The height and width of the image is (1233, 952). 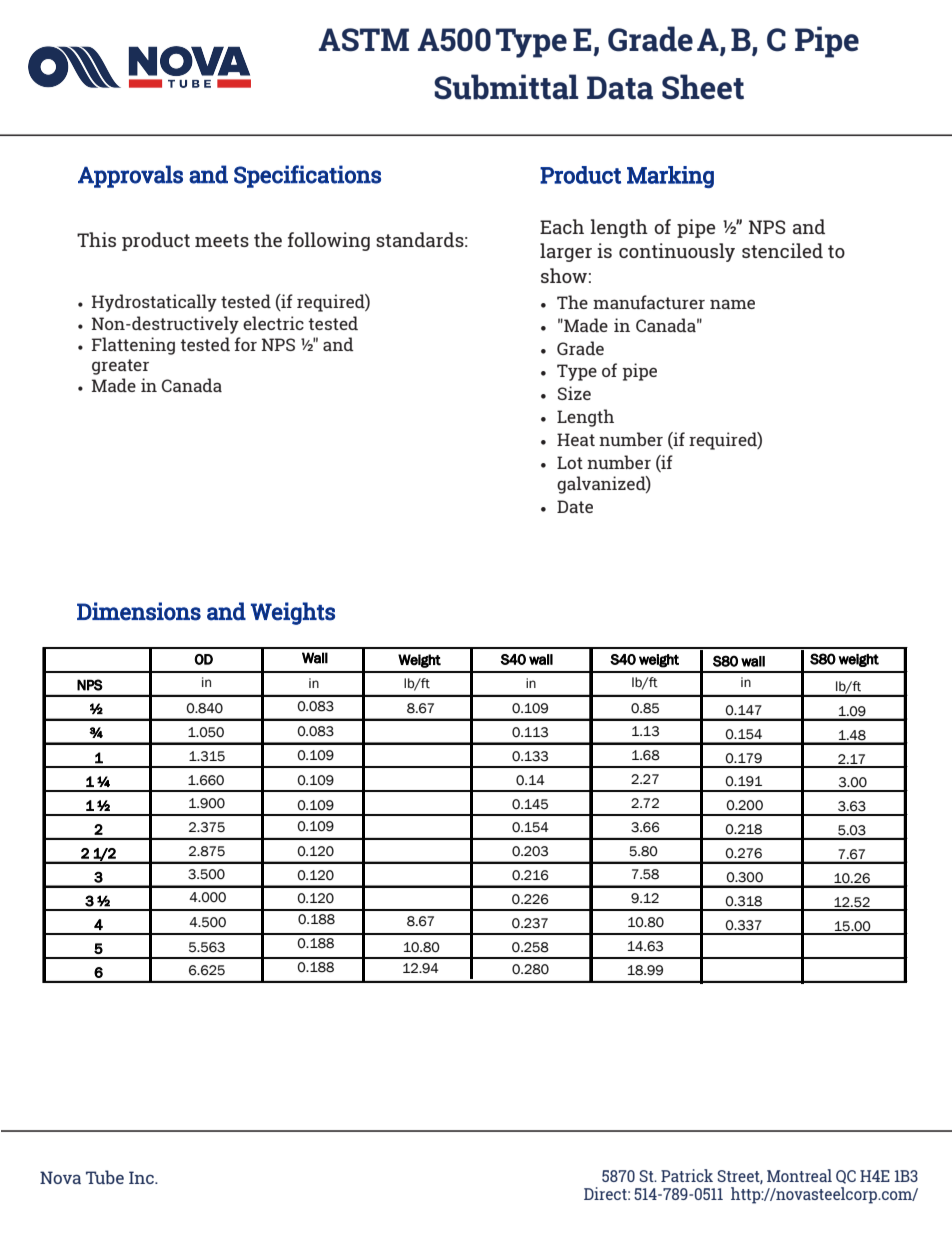 What do you see at coordinates (506, 87) in the image?
I see `Submittal` at bounding box center [506, 87].
